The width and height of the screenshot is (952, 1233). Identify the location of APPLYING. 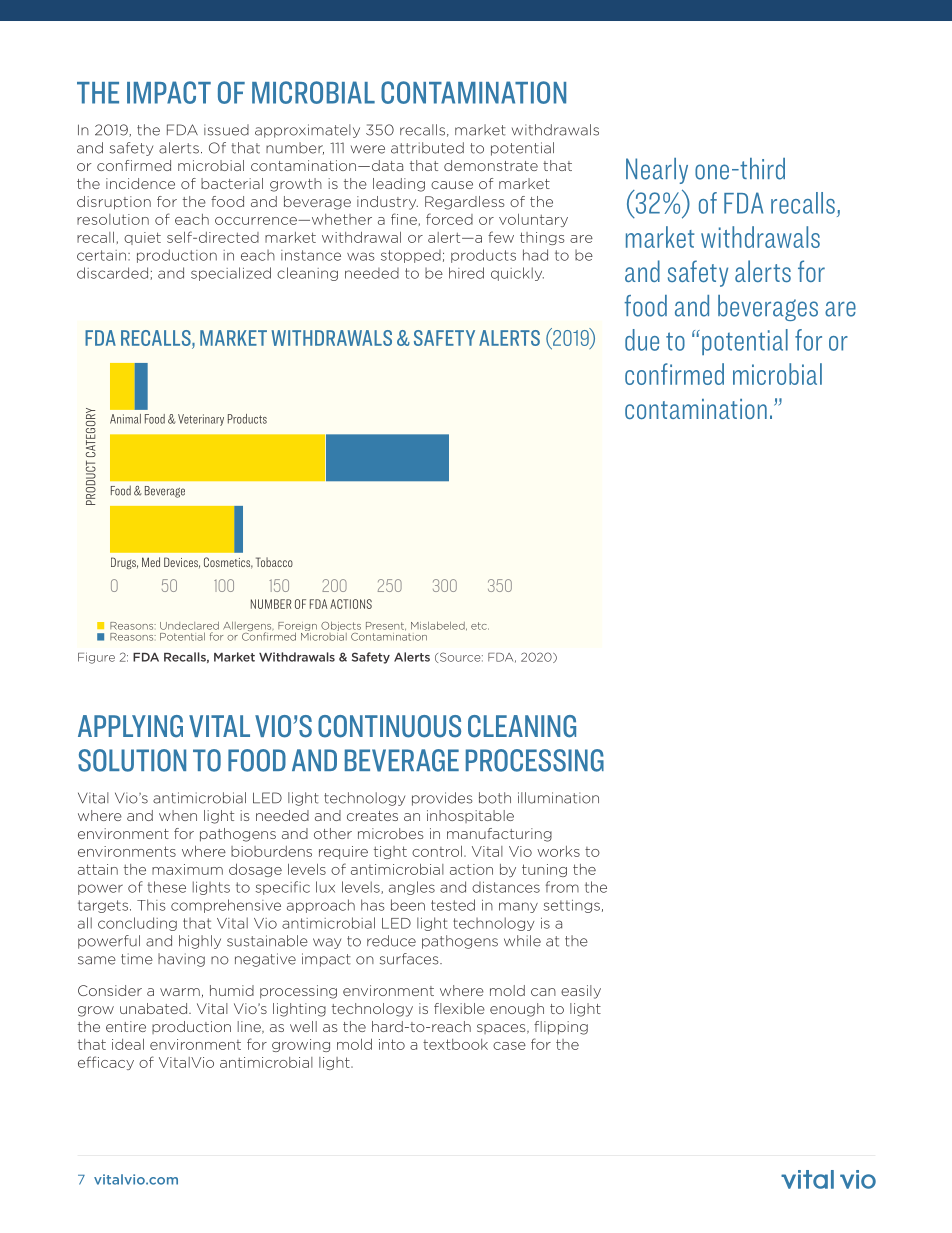
(130, 726).
